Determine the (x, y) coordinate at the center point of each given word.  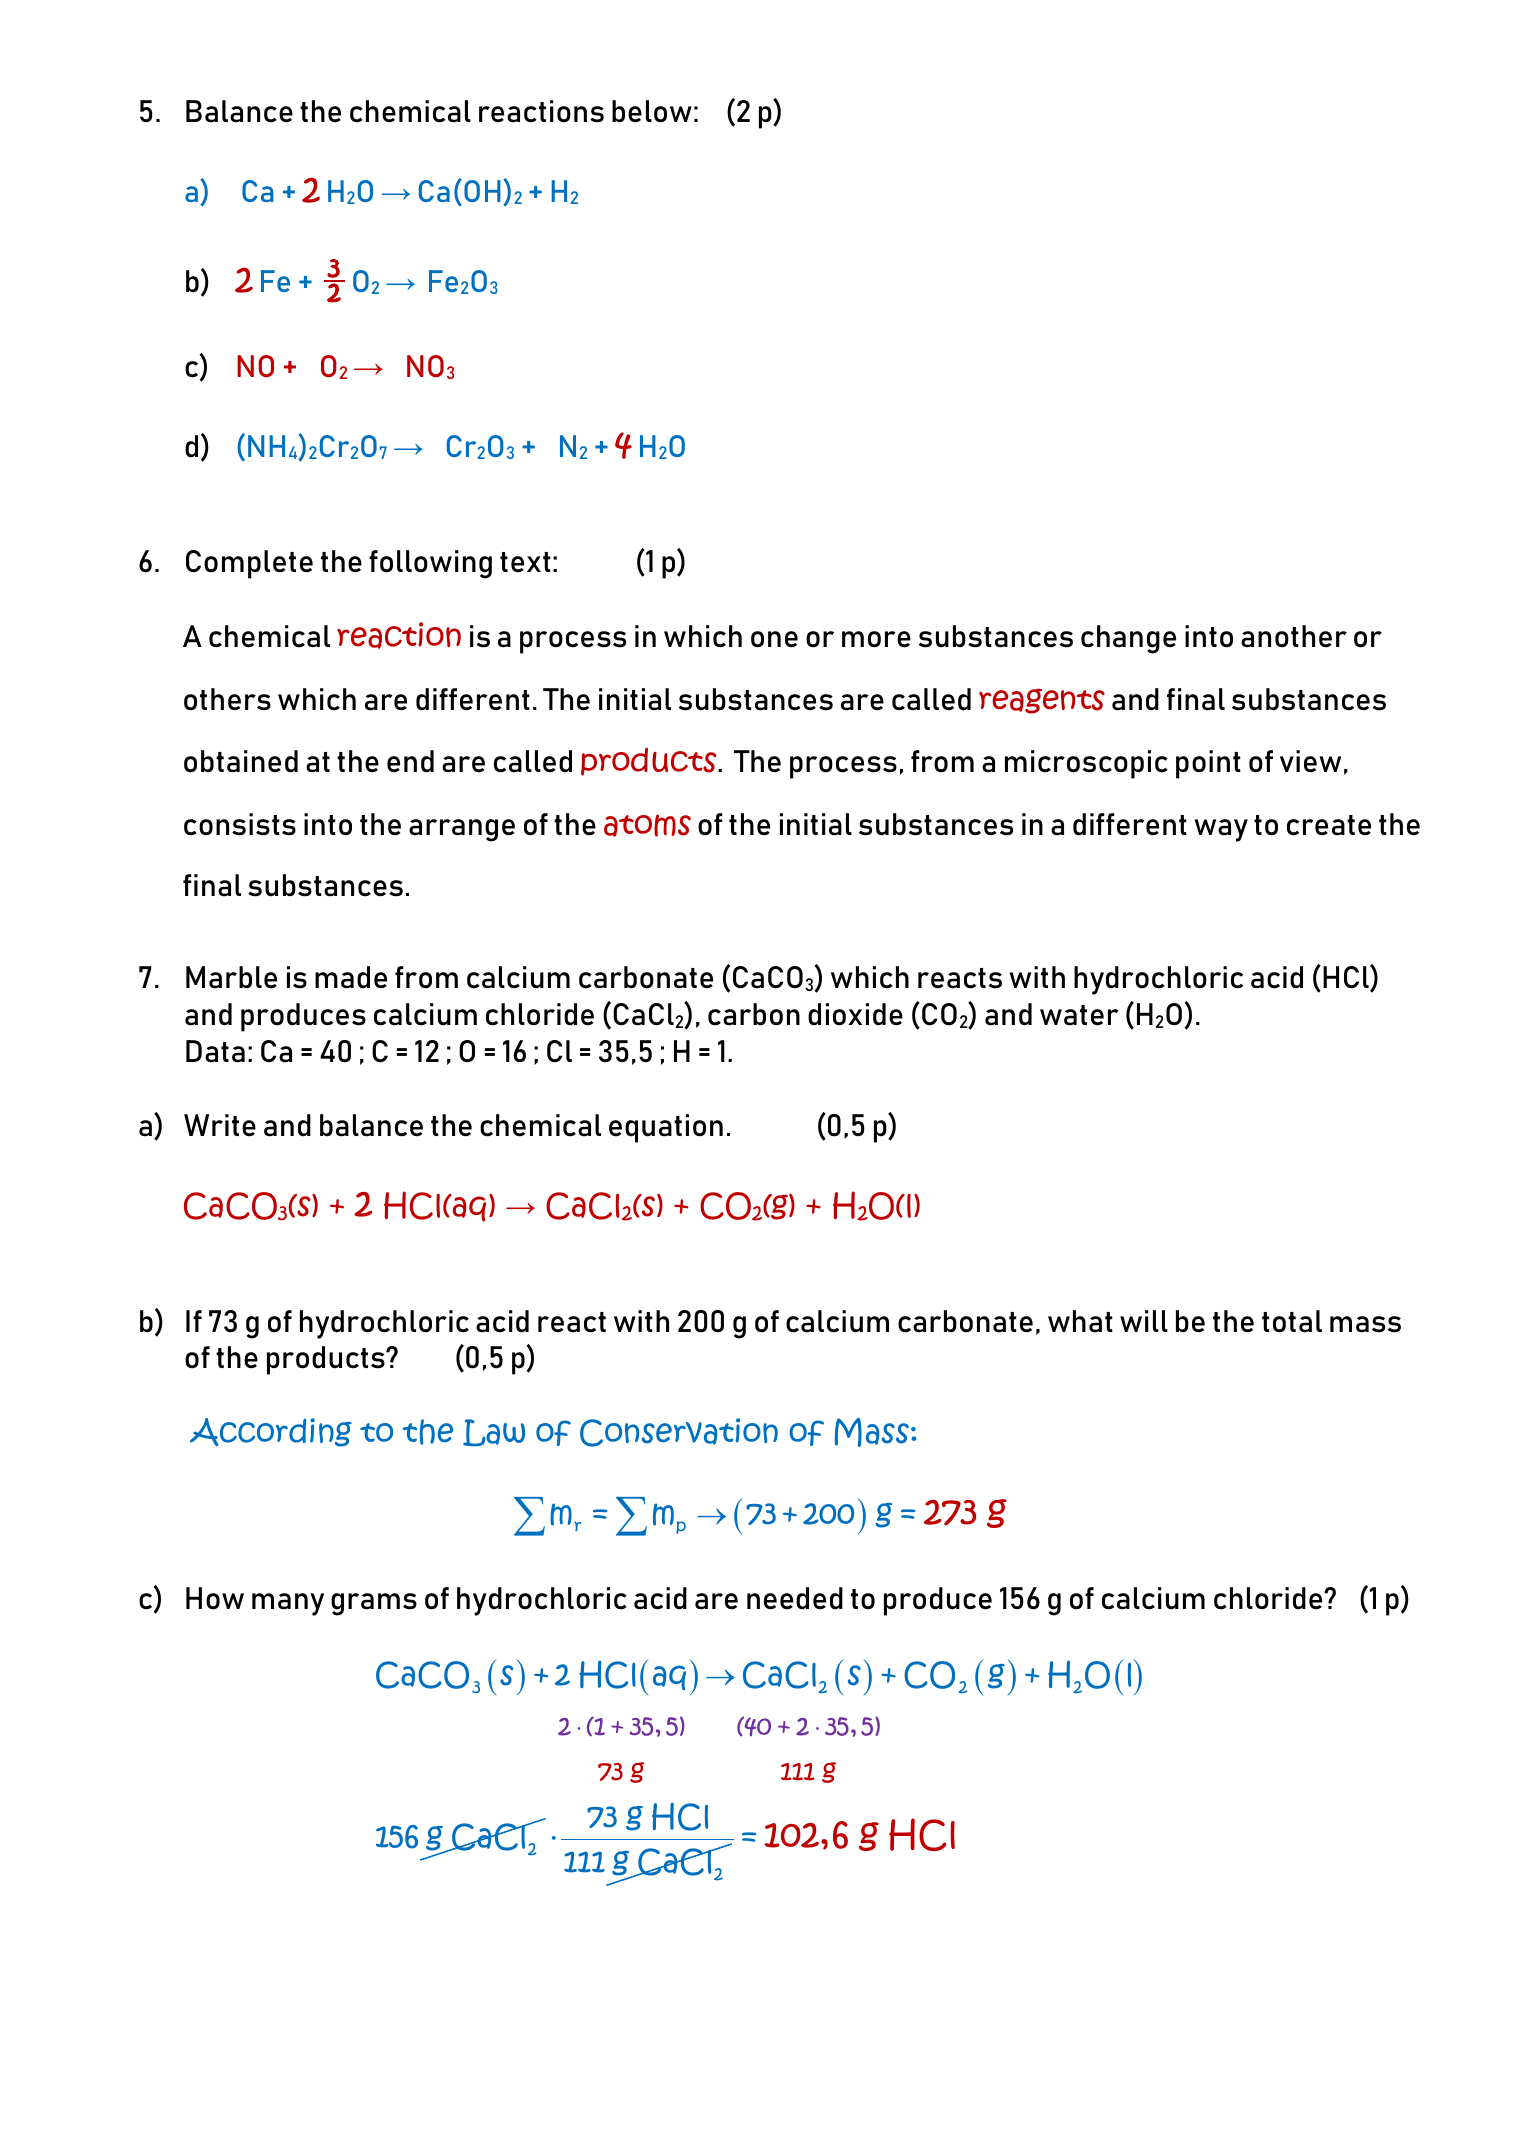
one (774, 639)
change (1128, 639)
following (430, 564)
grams (374, 1604)
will (1144, 1321)
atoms (647, 825)
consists (240, 824)
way (1221, 830)
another (1294, 636)
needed (795, 1598)
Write (220, 1125)
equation (666, 1128)
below (652, 111)
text (525, 562)
